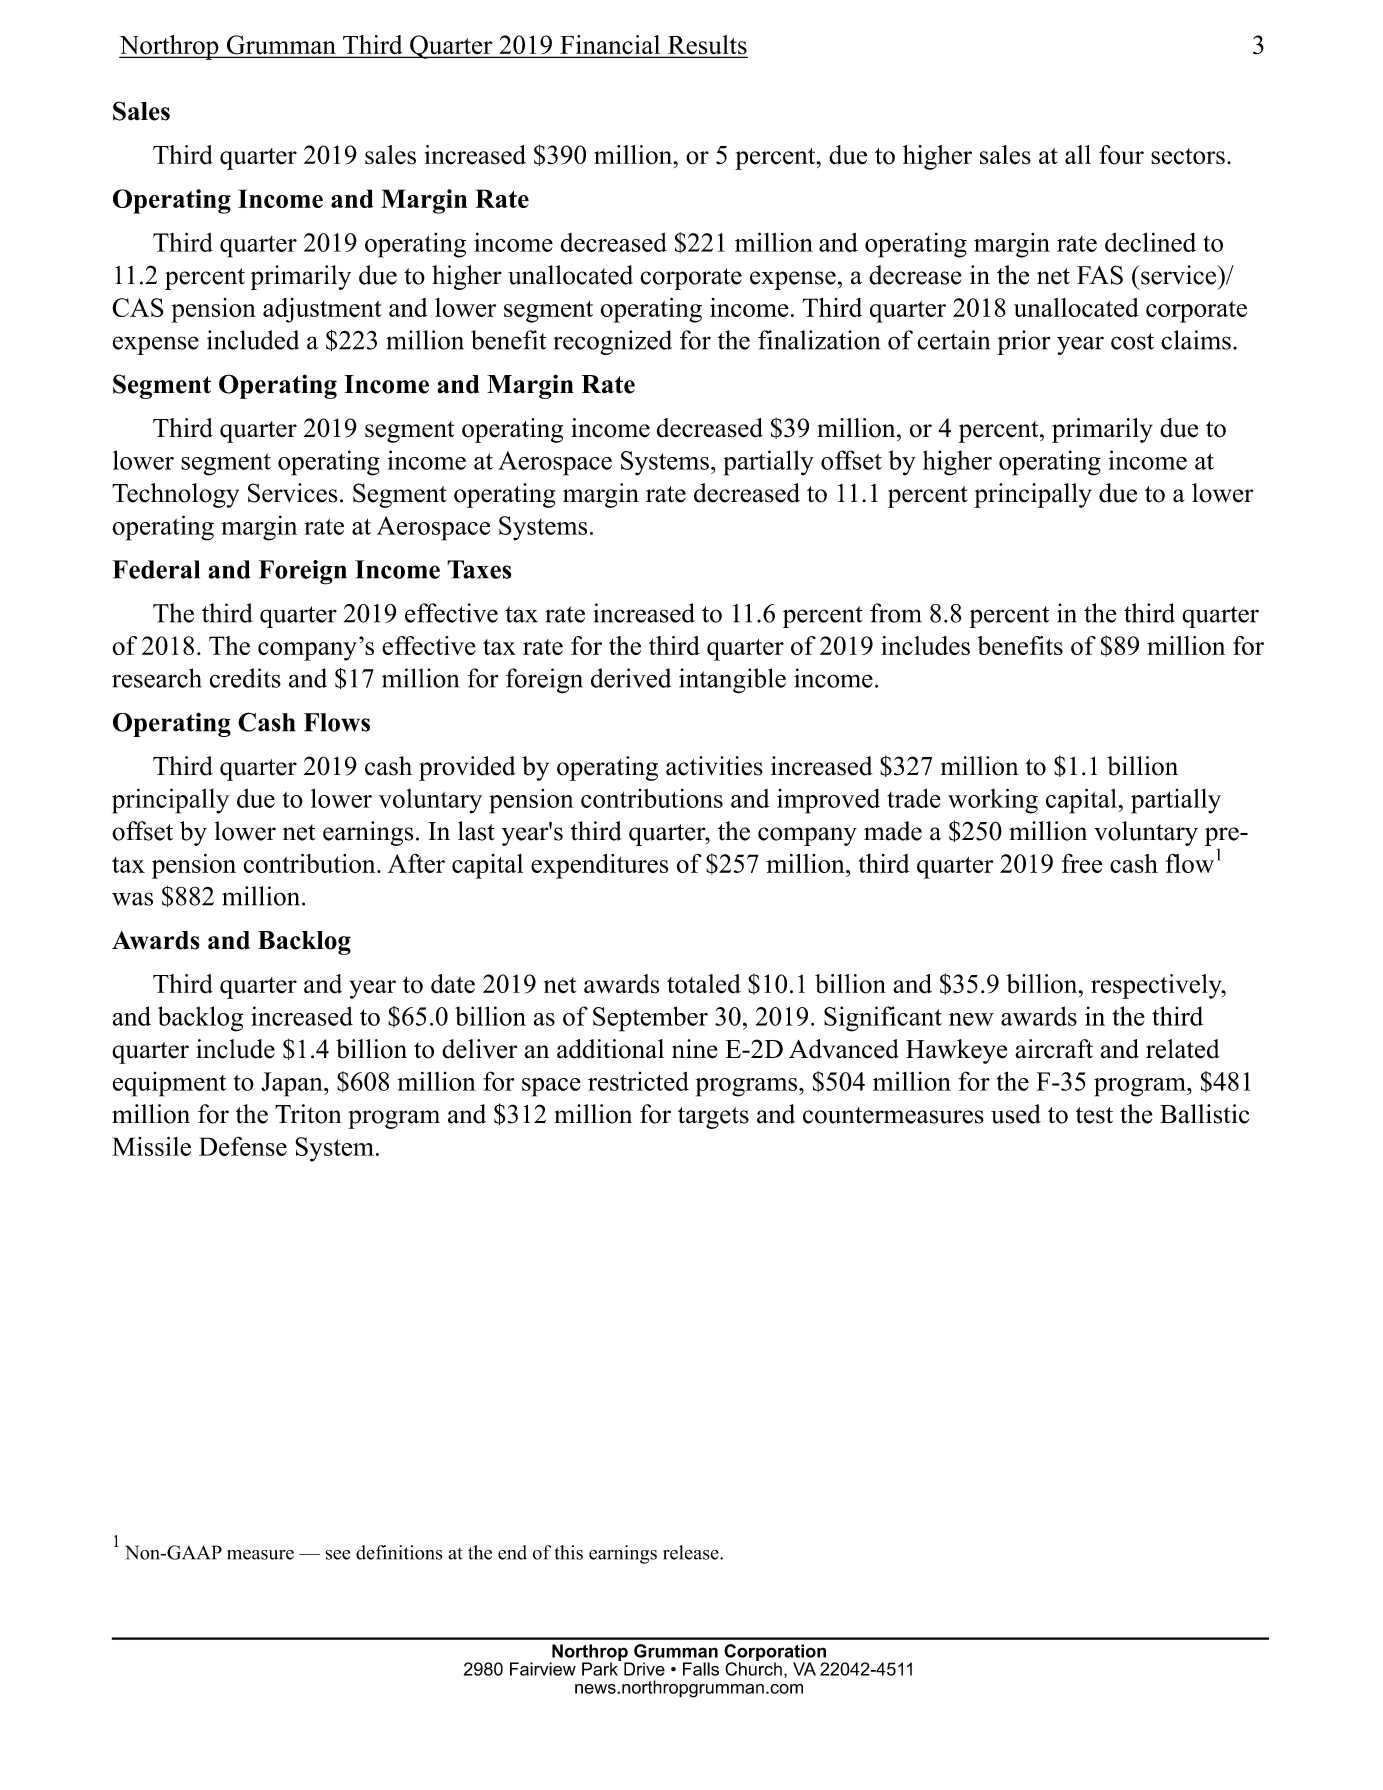 This screenshot has height=1790, width=1383. I want to click on four, so click(1121, 155).
